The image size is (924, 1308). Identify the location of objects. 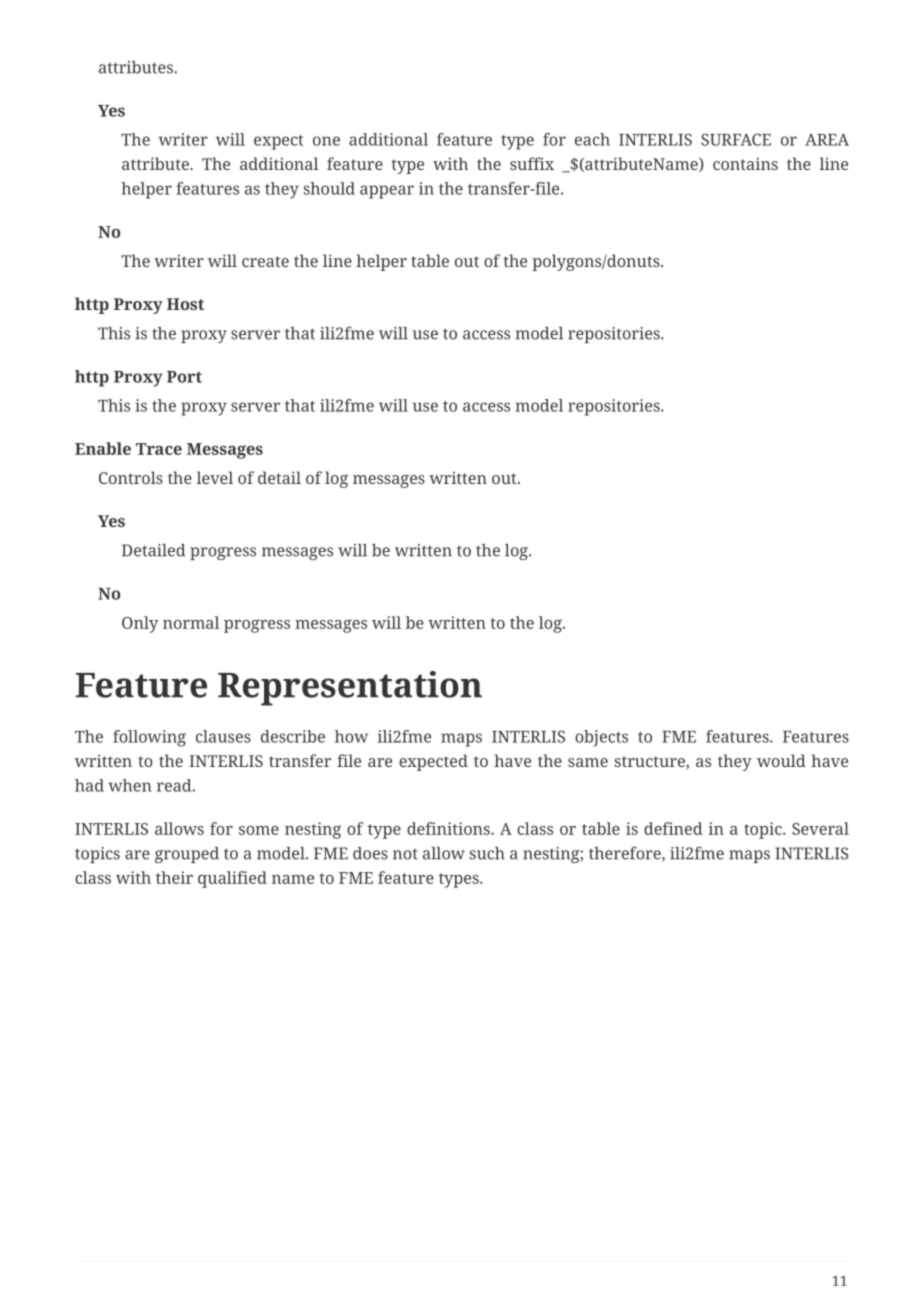
(601, 738).
